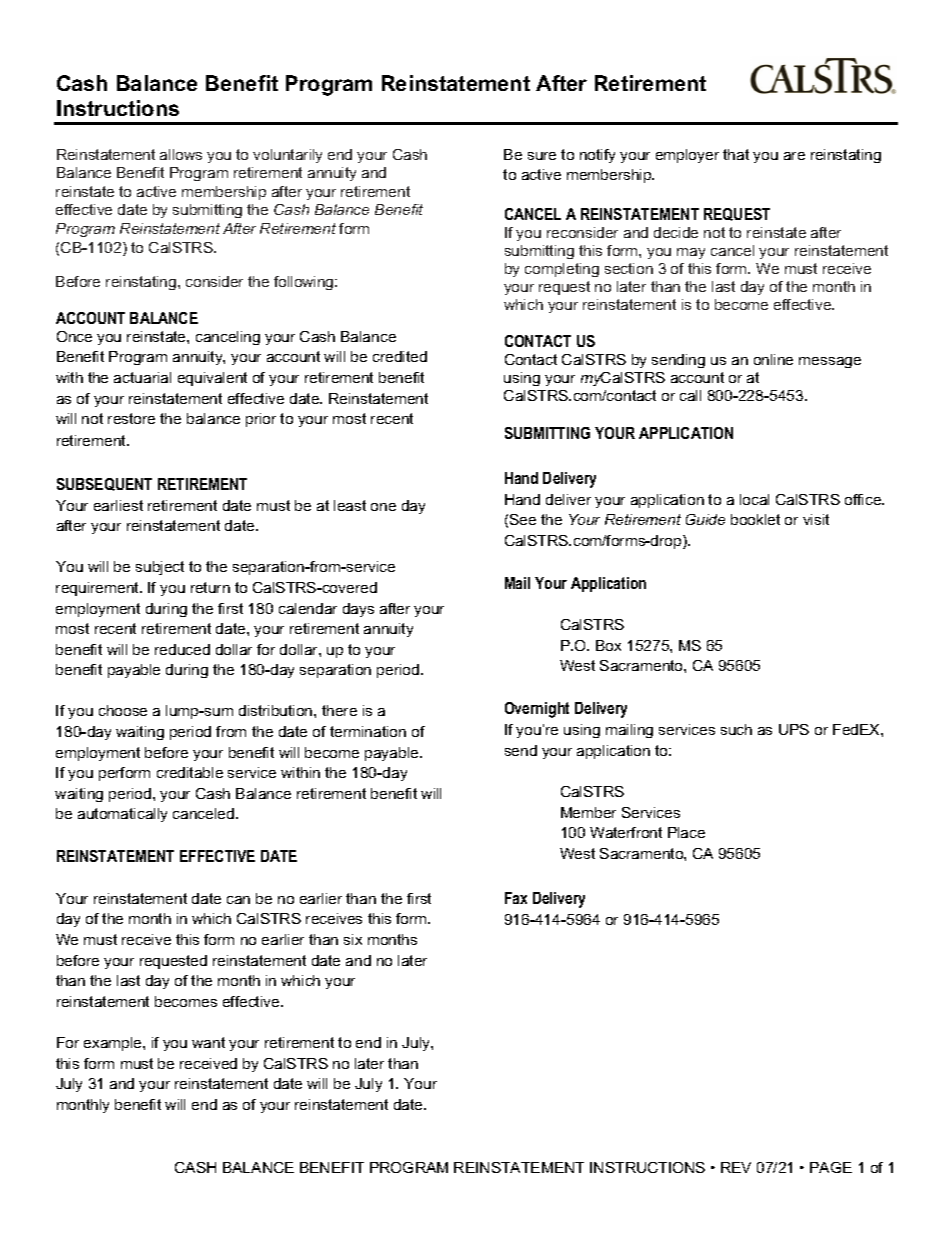 The height and width of the screenshot is (1233, 952). Describe the element at coordinates (537, 710) in the screenshot. I see `Overnight` at that location.
